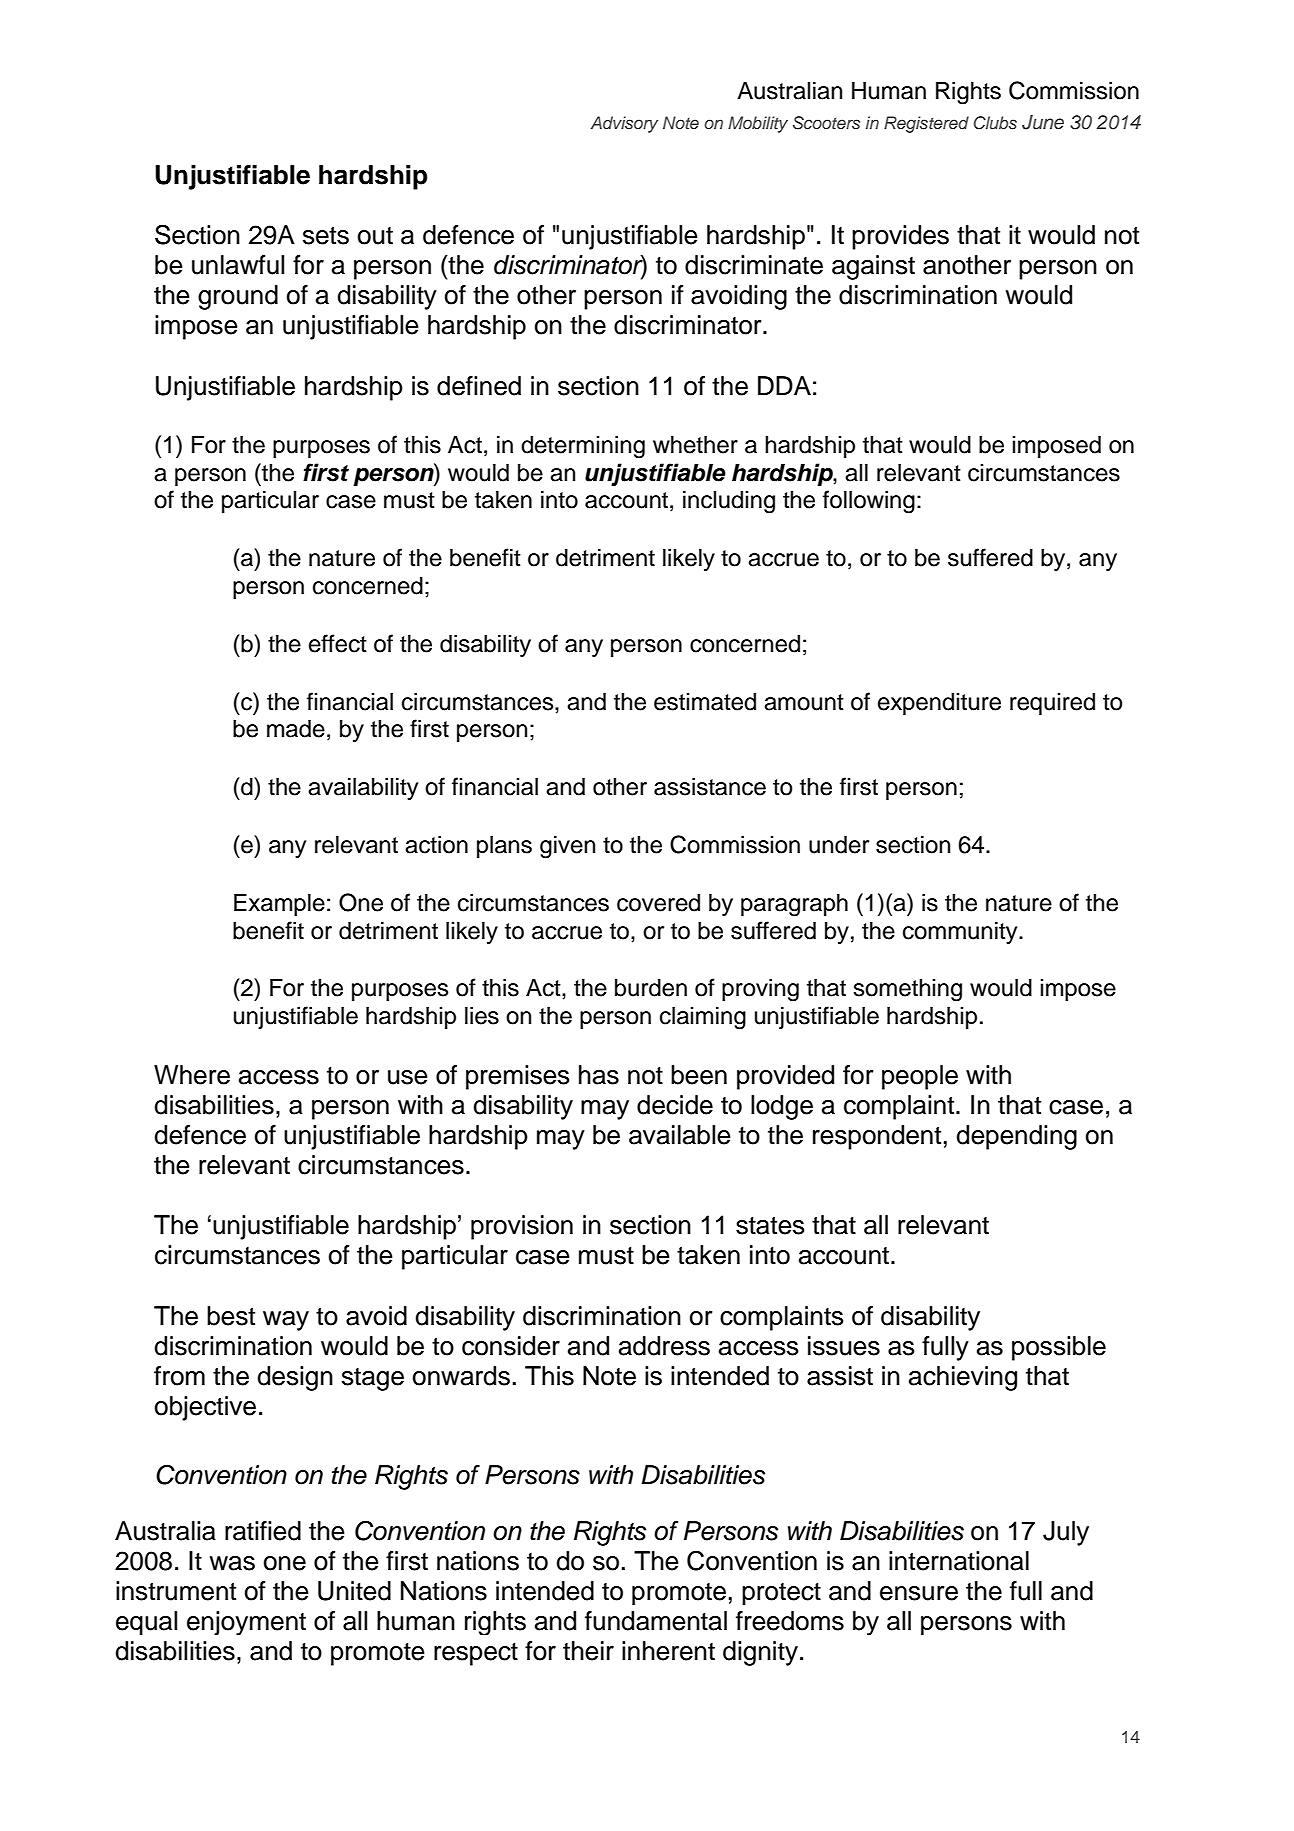  I want to click on enjoyment, so click(246, 1623).
